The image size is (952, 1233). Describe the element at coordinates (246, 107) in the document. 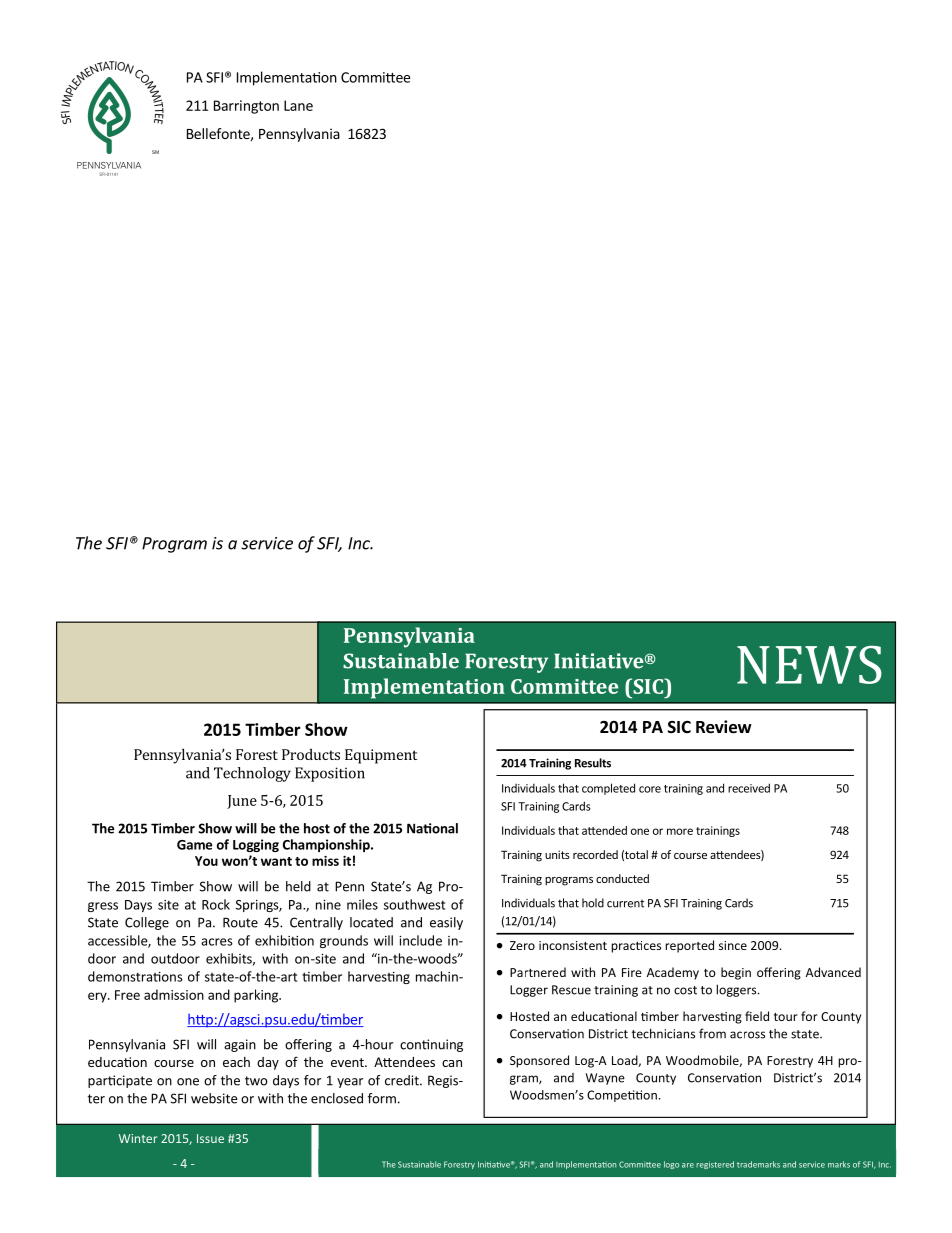

I see `Barrington` at that location.
